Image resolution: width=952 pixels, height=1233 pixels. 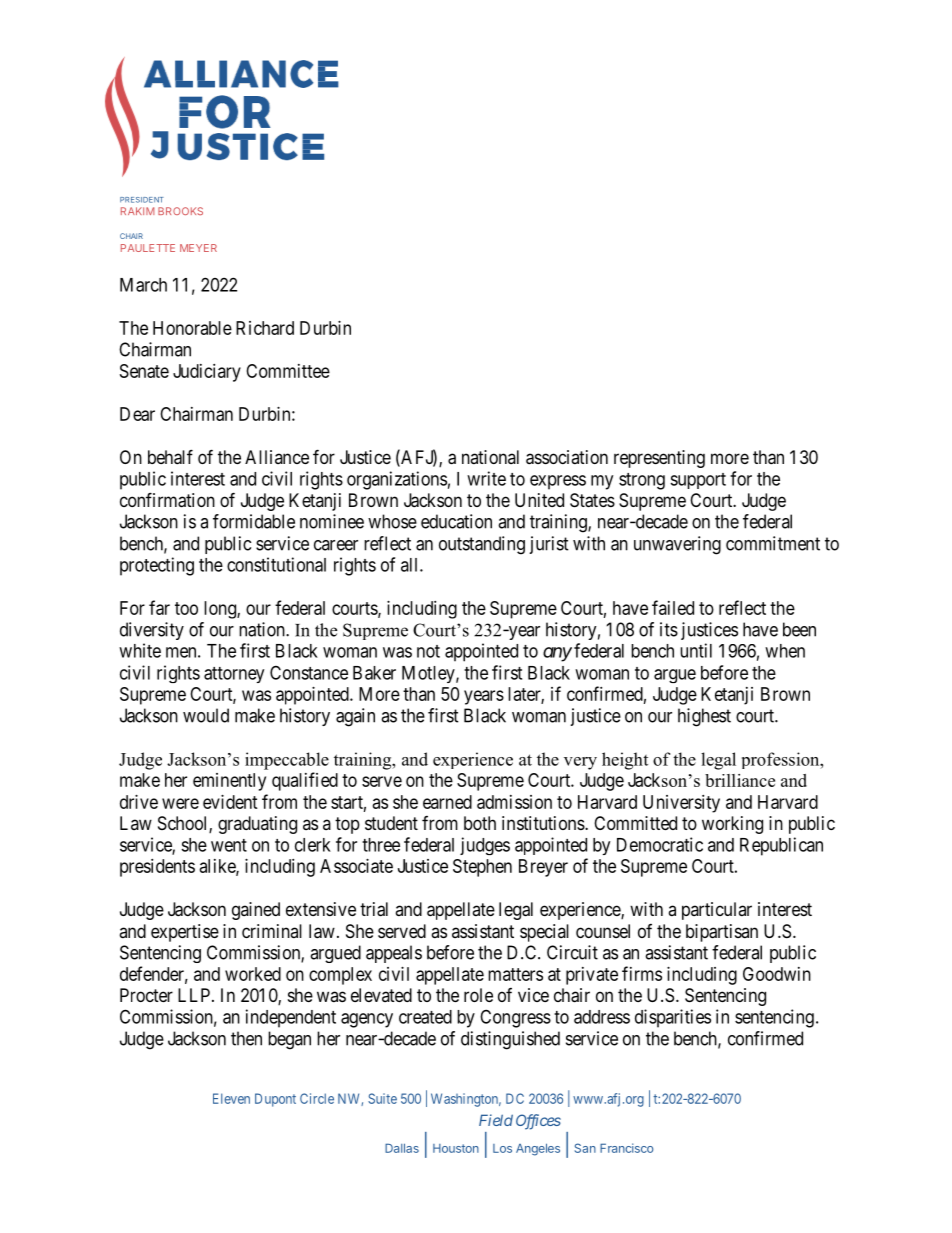 I want to click on education, so click(x=456, y=521).
